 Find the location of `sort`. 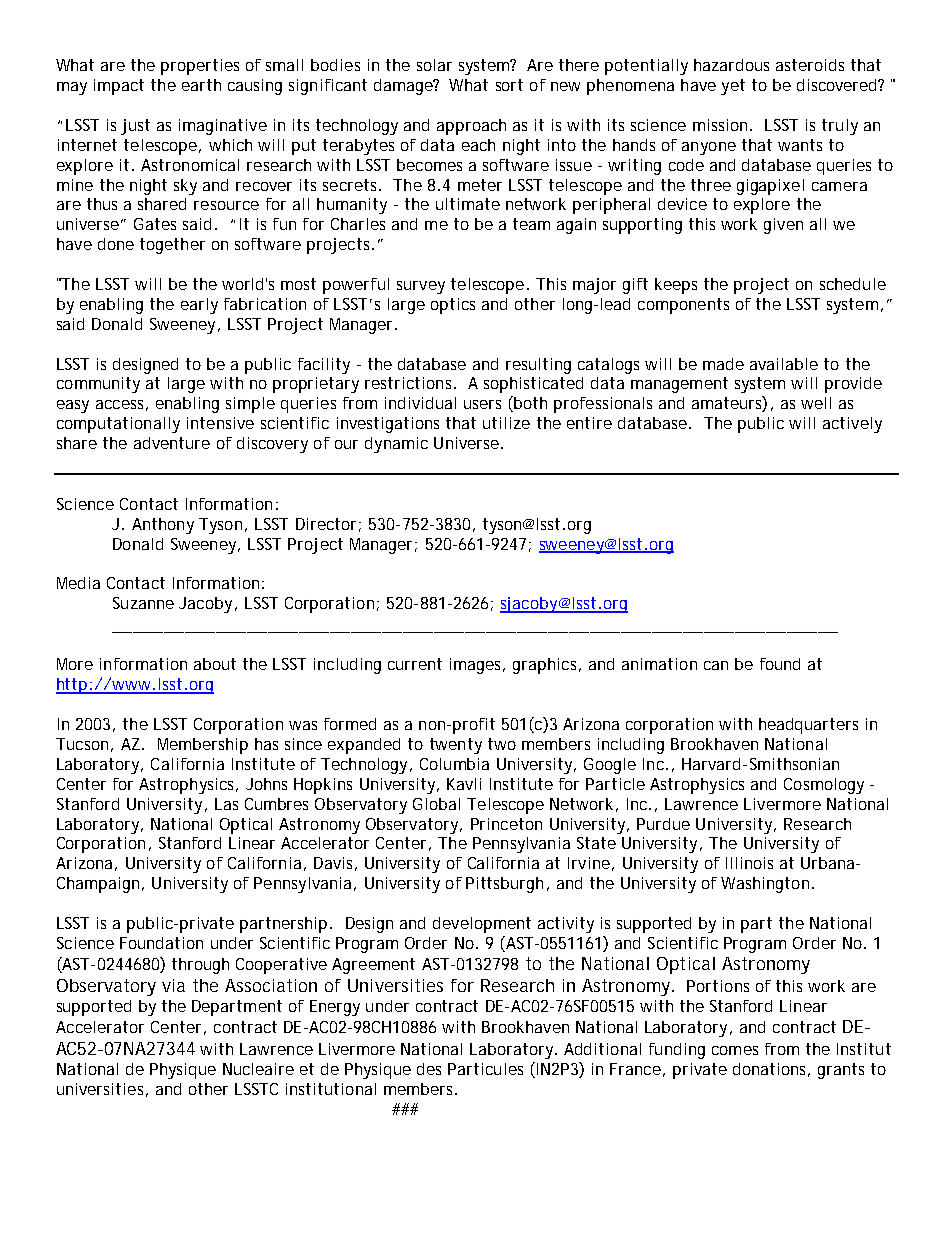

sort is located at coordinates (509, 85).
